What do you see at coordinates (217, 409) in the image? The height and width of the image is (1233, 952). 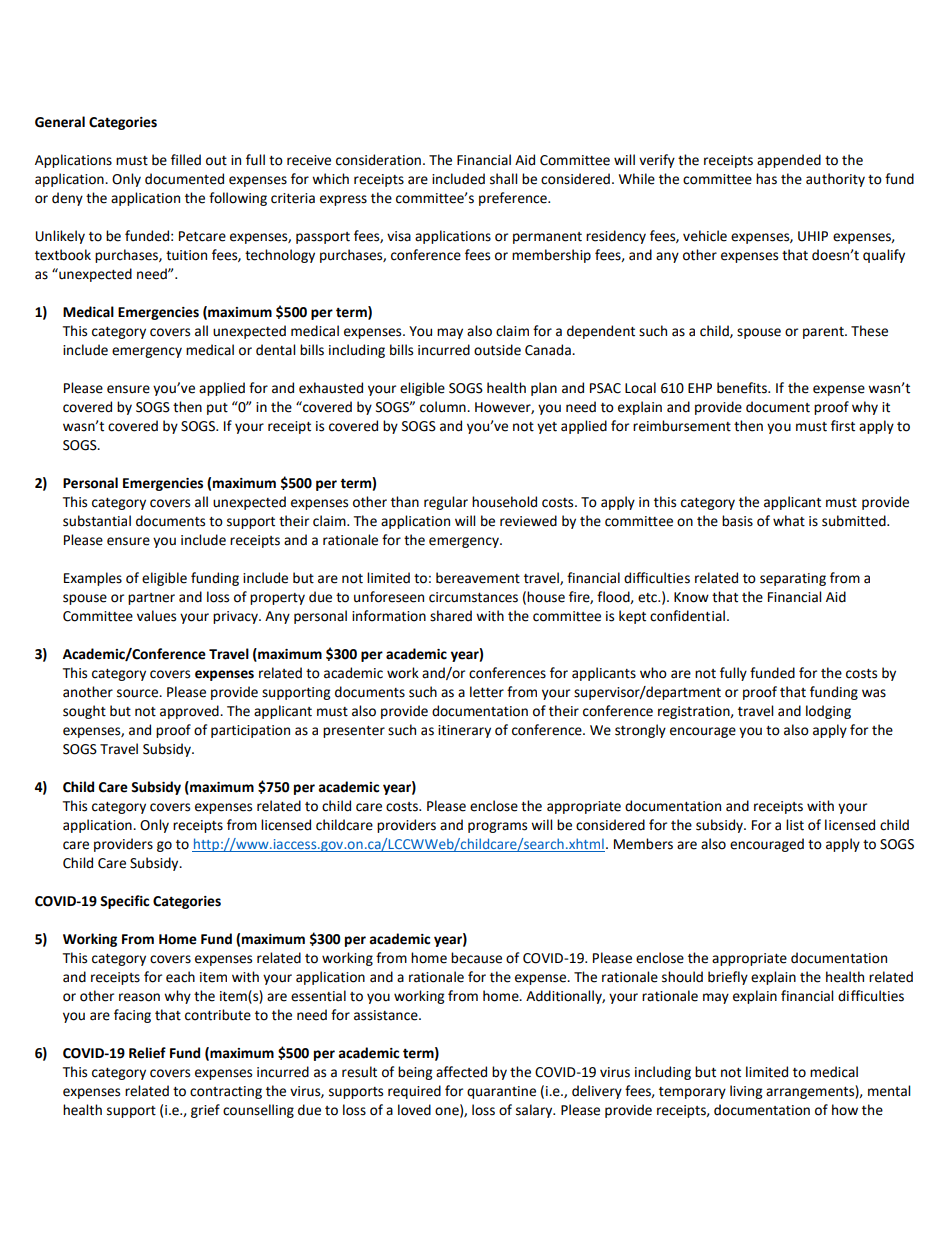 I see `put` at bounding box center [217, 409].
